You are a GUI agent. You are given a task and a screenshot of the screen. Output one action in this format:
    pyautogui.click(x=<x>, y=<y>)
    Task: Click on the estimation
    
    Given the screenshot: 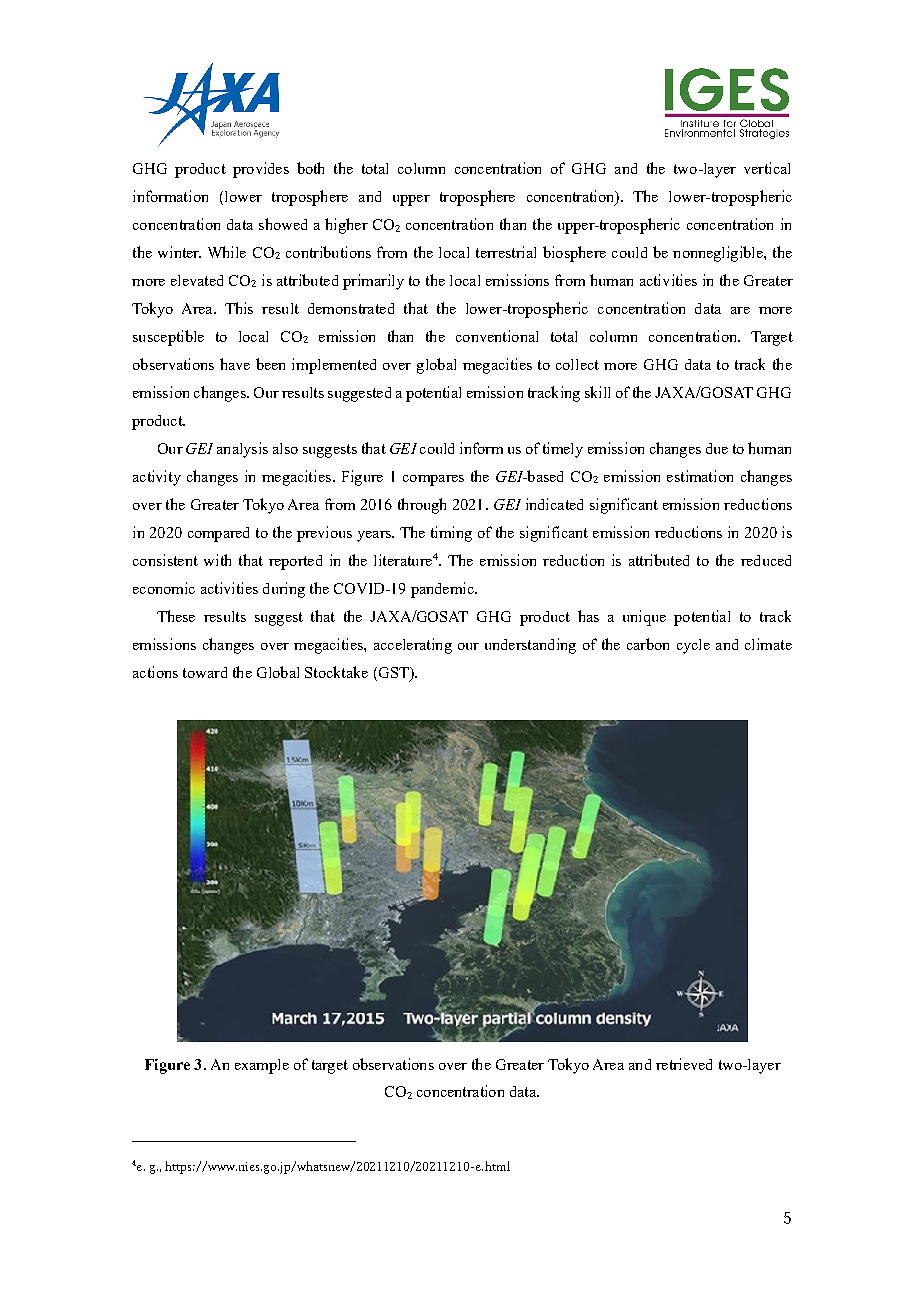 What is the action you would take?
    pyautogui.click(x=700, y=476)
